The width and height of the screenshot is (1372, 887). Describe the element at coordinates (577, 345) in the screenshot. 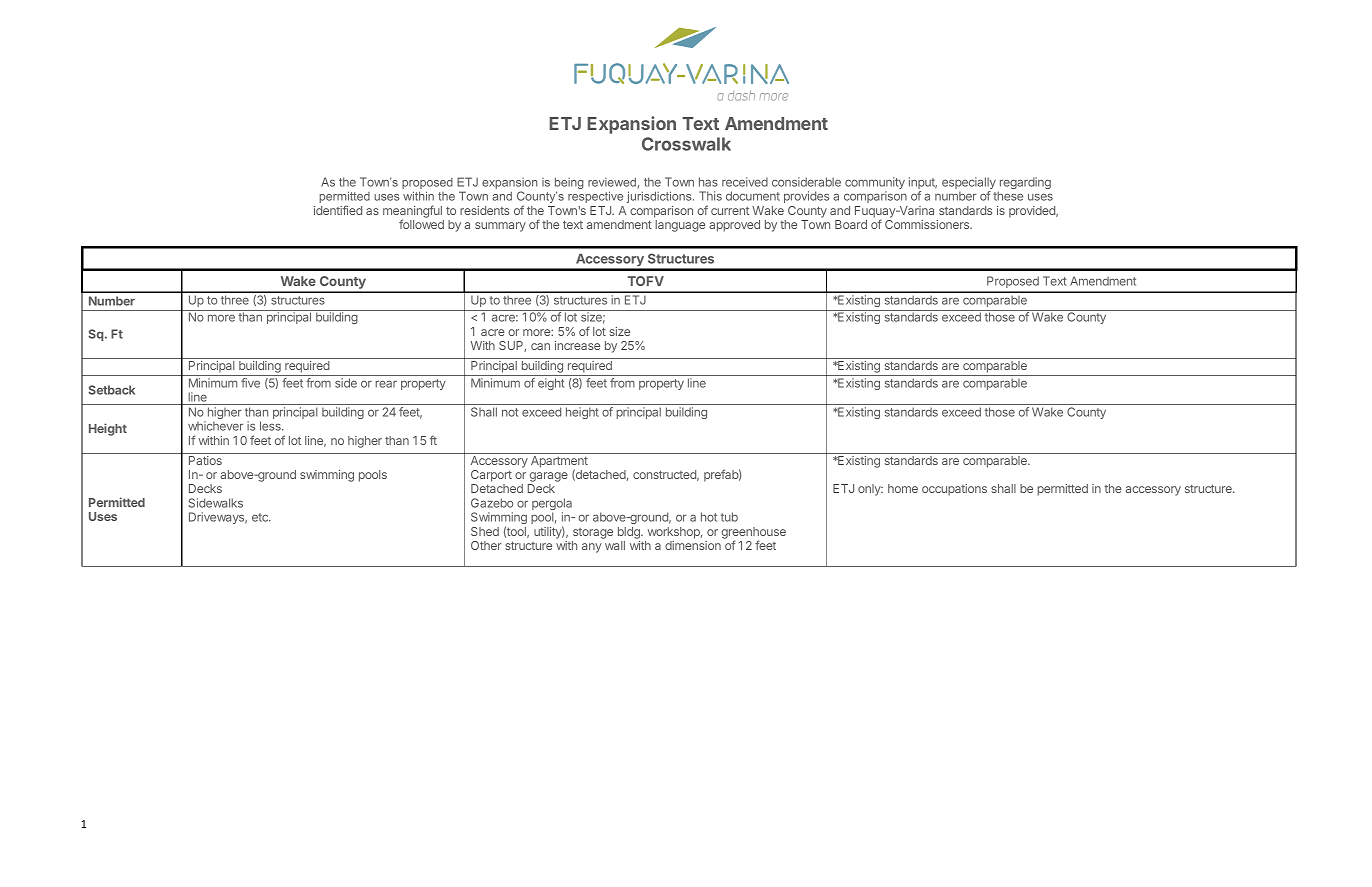

I see `increase` at that location.
